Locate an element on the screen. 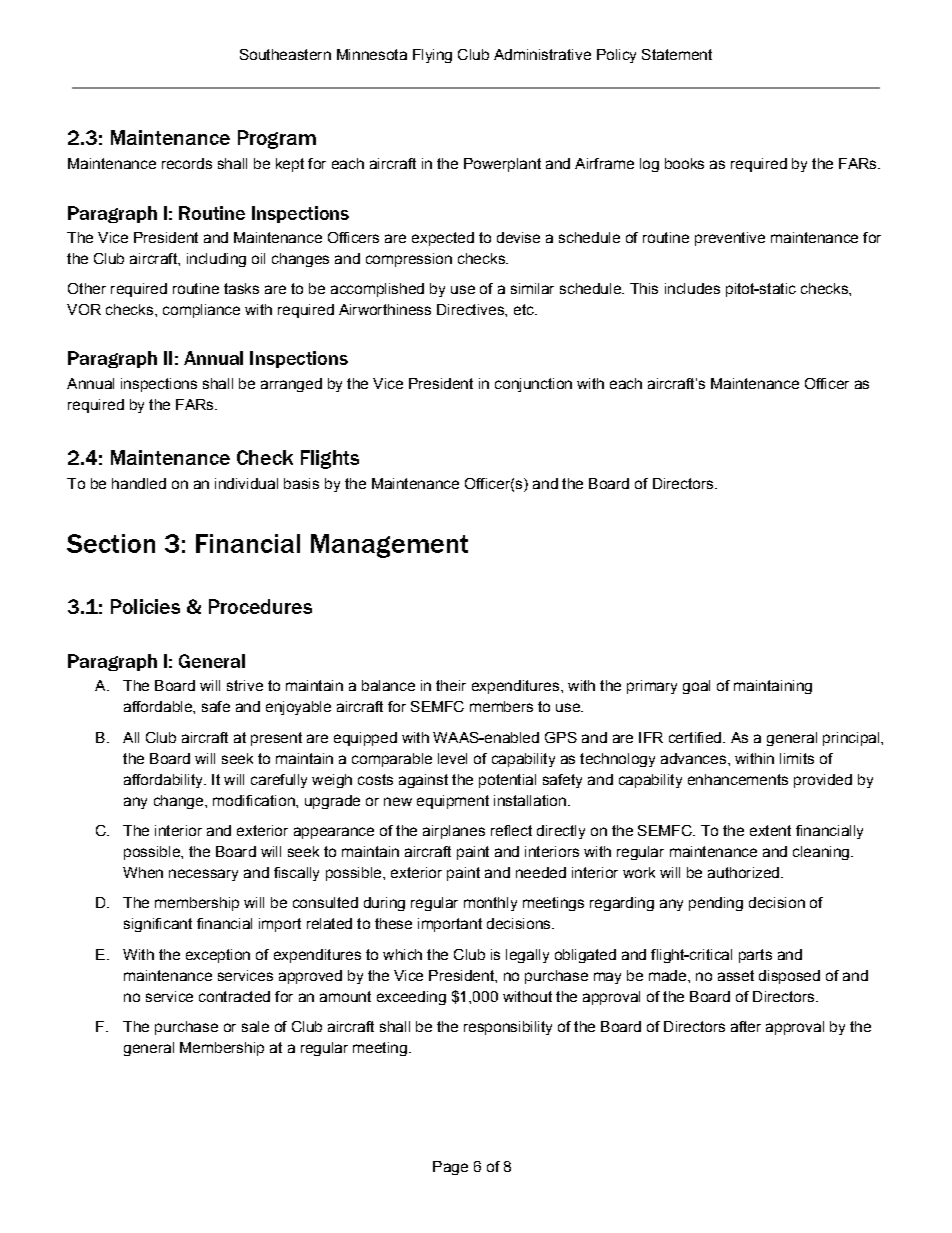 This screenshot has height=1233, width=952. Policies is located at coordinates (145, 606).
